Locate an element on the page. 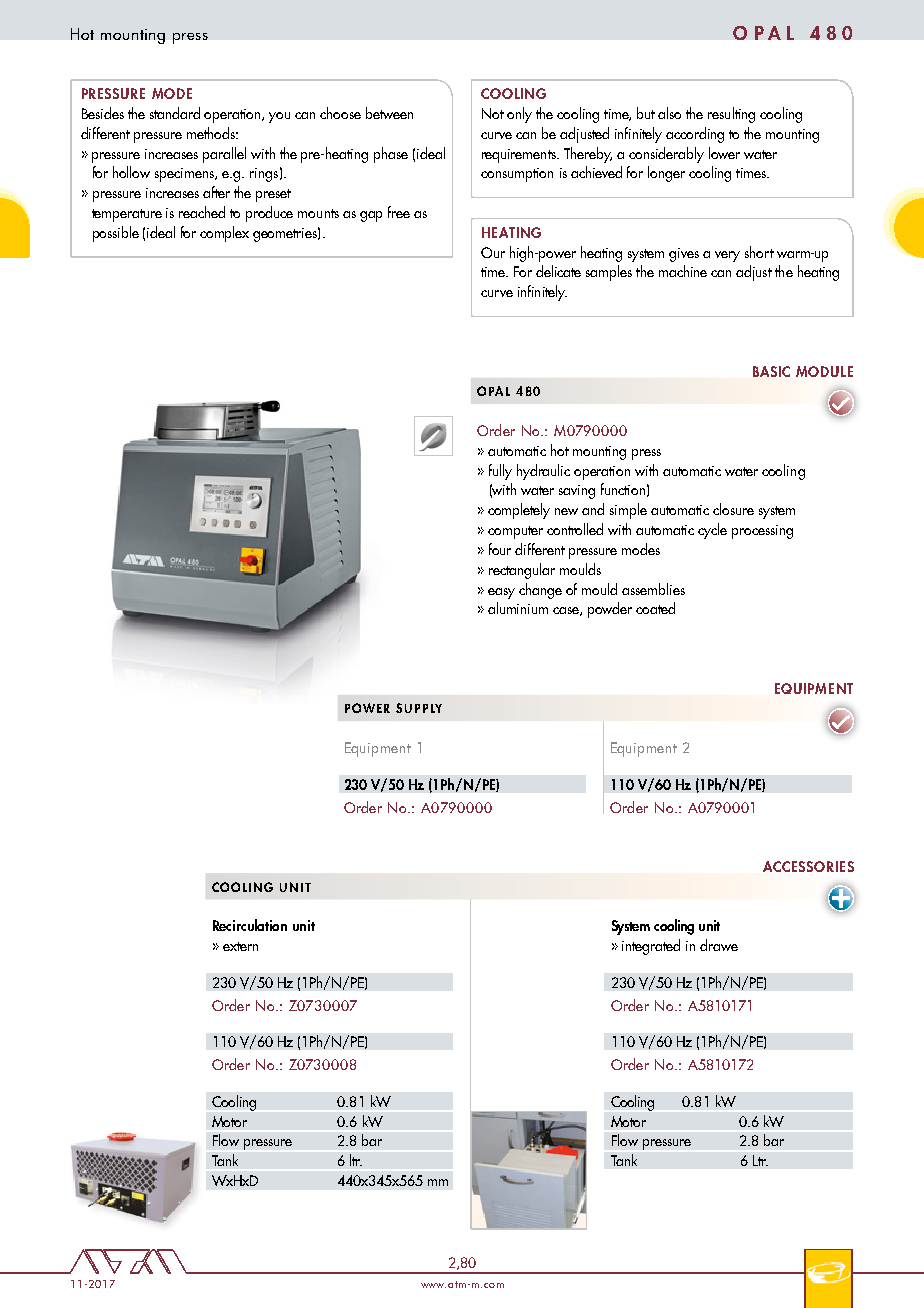 The height and width of the image is (1308, 924). four is located at coordinates (500, 549).
